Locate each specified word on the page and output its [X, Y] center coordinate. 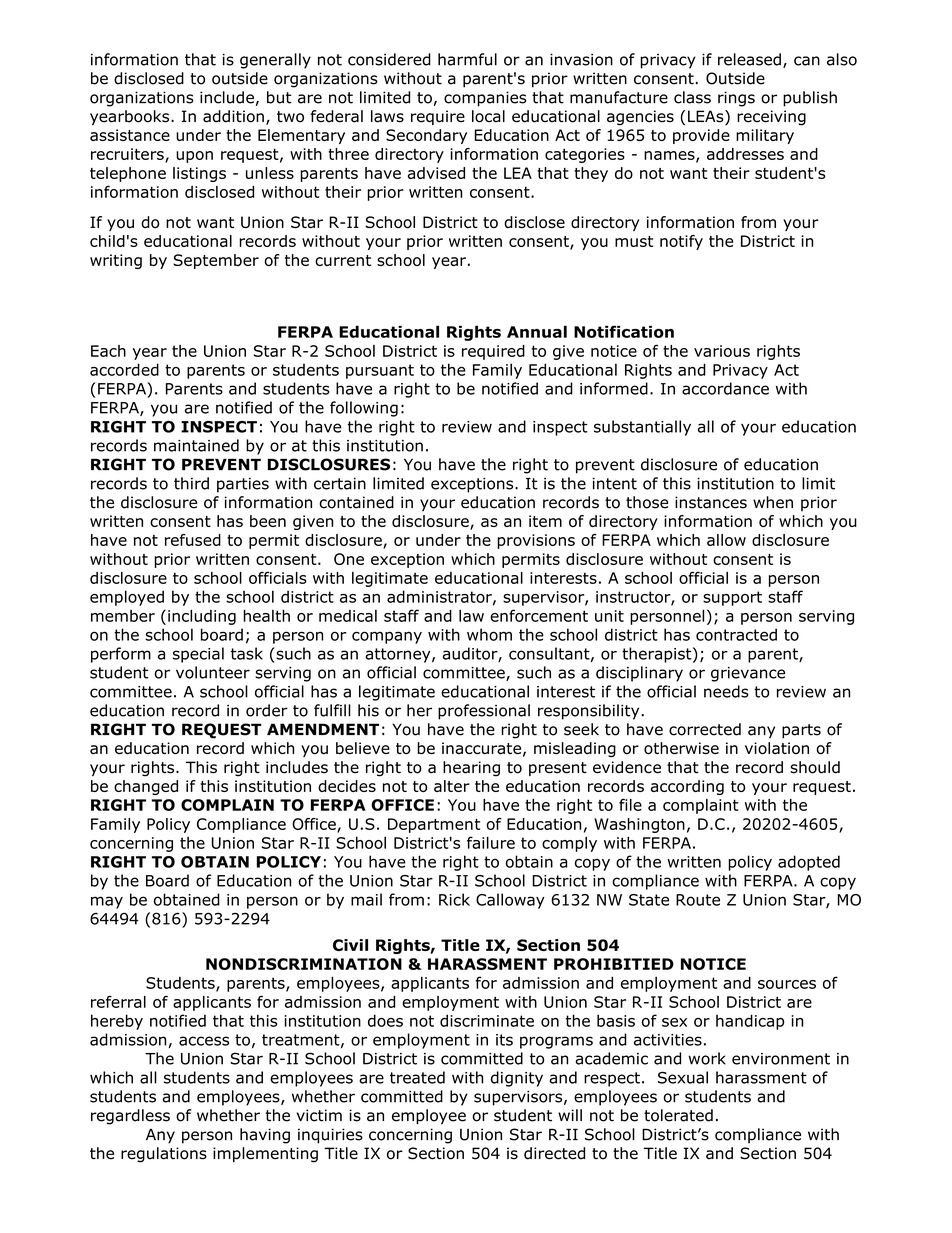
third [191, 483]
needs [726, 691]
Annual [537, 331]
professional [484, 712]
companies [485, 99]
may [107, 902]
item [545, 521]
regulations [164, 1155]
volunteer [213, 672]
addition [233, 116]
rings [736, 99]
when [773, 502]
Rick [454, 899]
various [722, 351]
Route [698, 900]
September [216, 261]
